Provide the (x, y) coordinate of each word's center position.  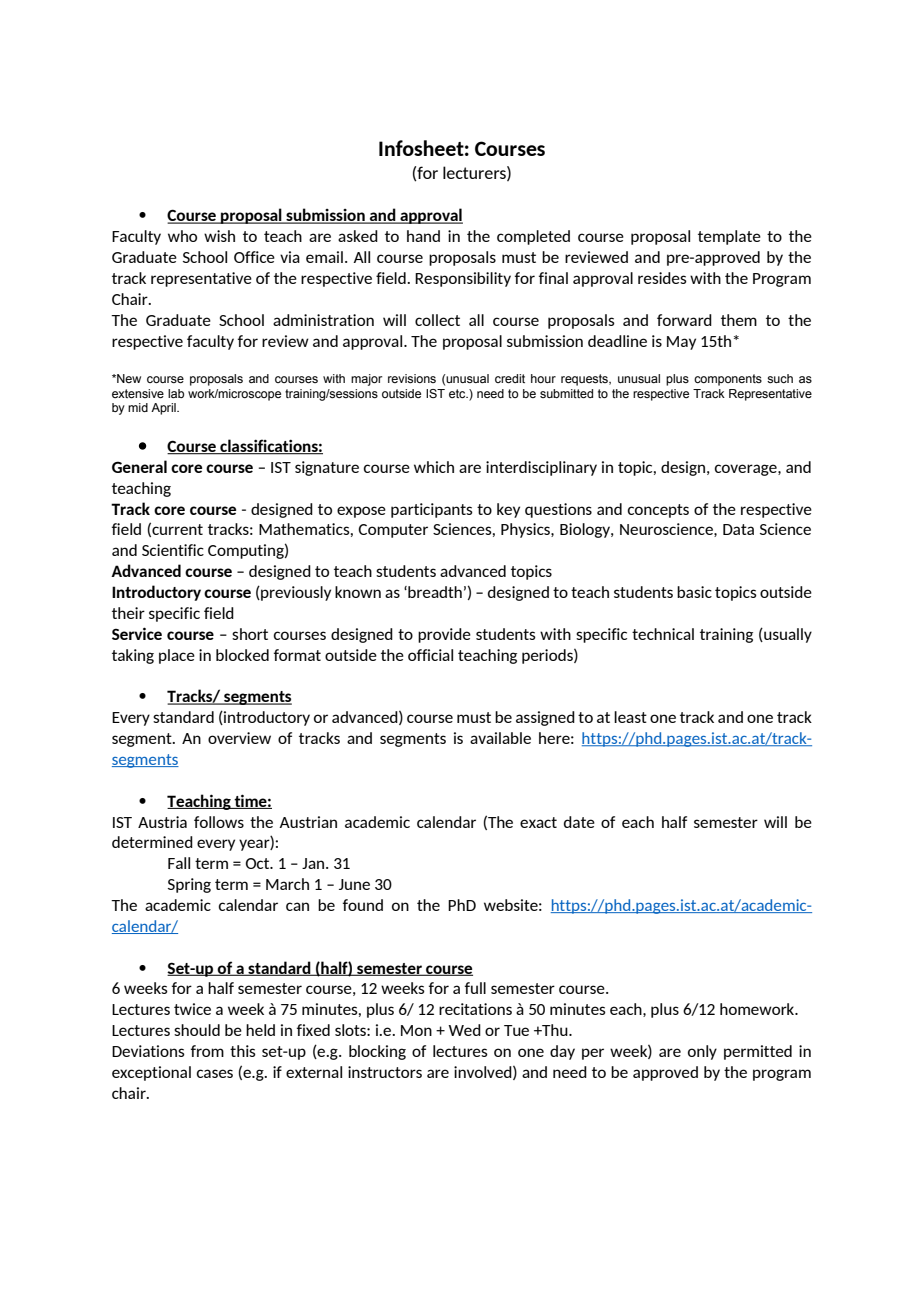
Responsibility (463, 279)
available (500, 738)
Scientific (173, 550)
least (630, 717)
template (729, 237)
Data (738, 529)
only (702, 1052)
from (207, 1051)
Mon (416, 1030)
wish (219, 236)
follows (219, 822)
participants (432, 510)
